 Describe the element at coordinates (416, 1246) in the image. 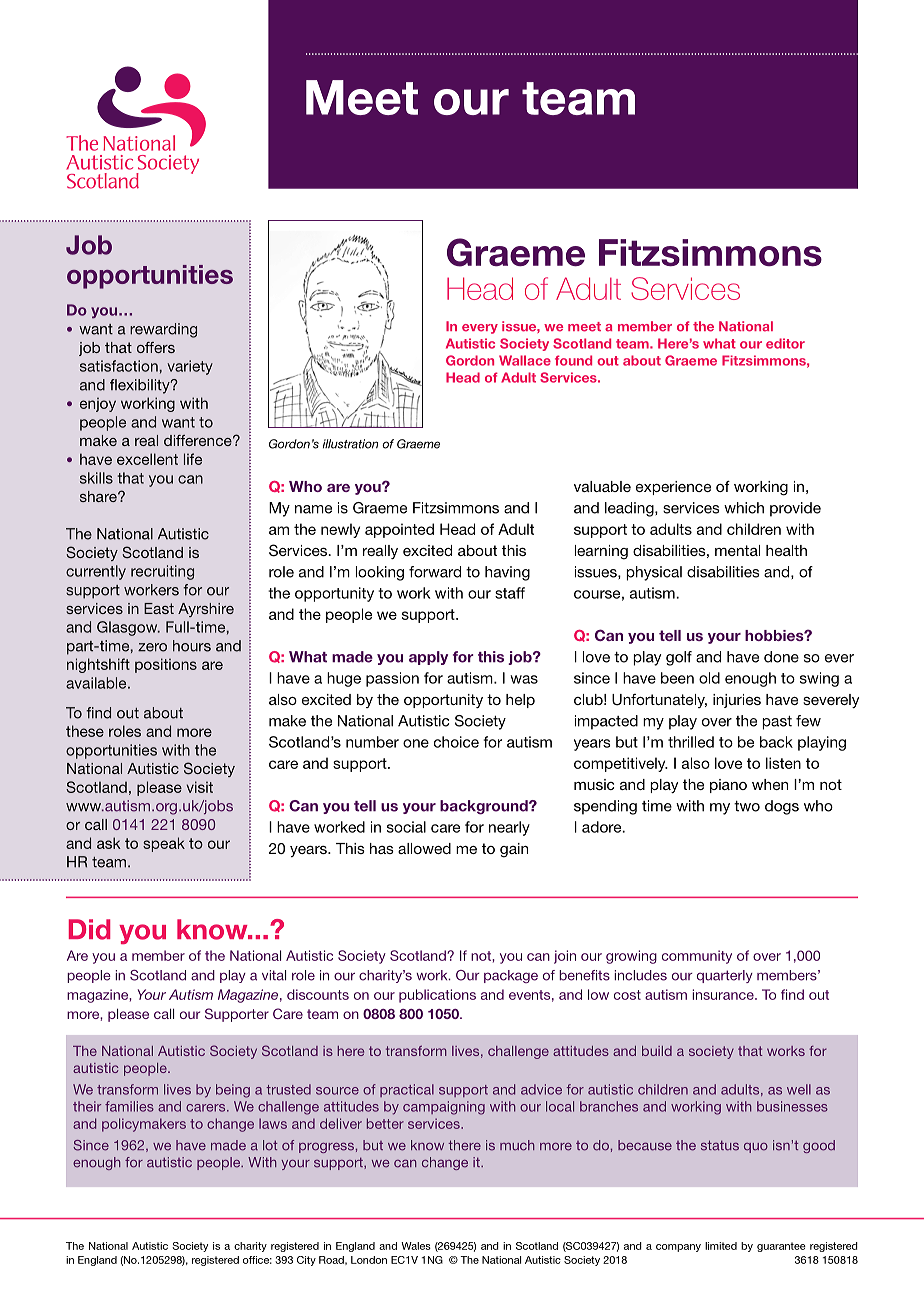

I see `Wales` at that location.
